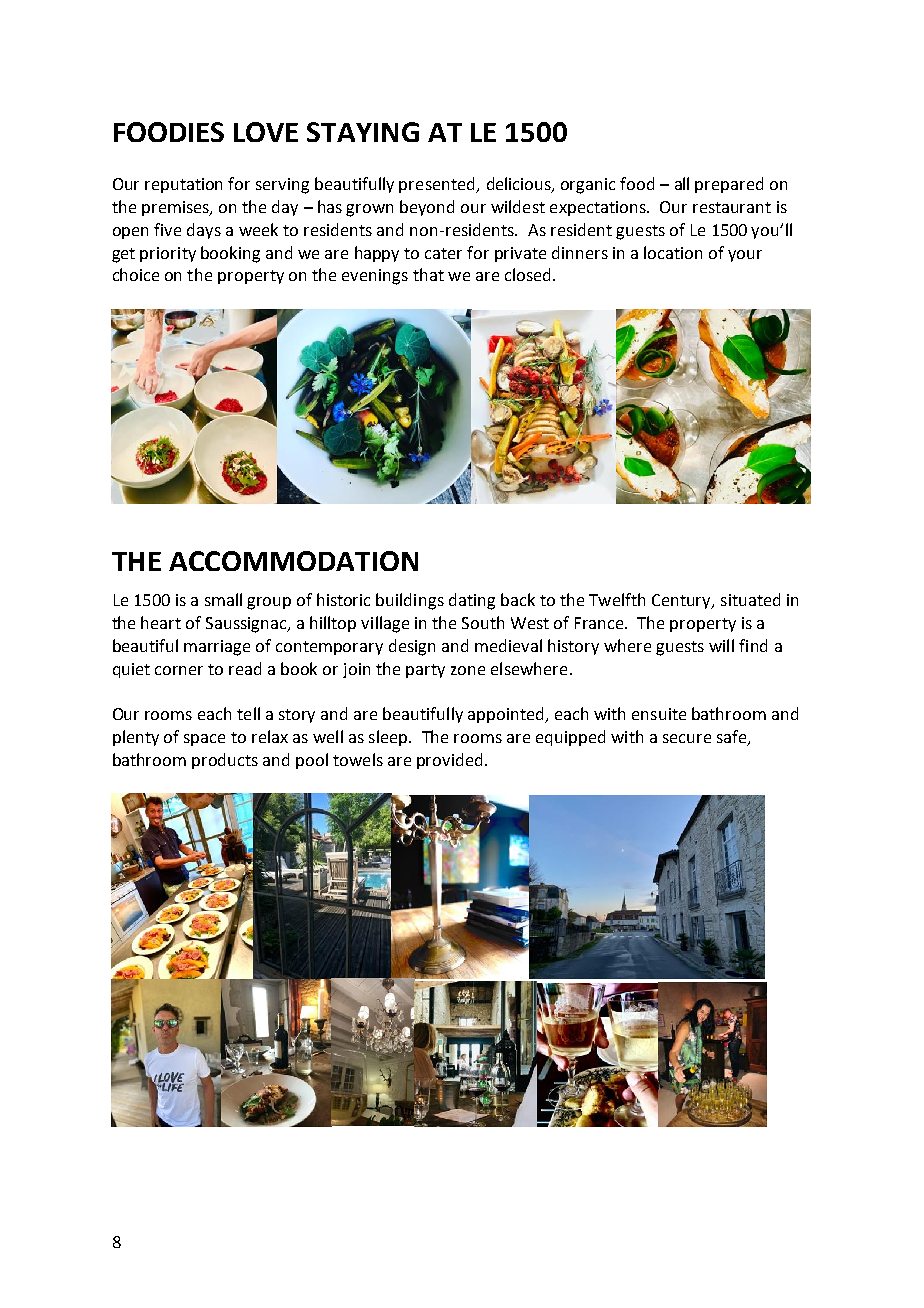 The height and width of the page is (1308, 924). What do you see at coordinates (204, 740) in the page?
I see `space` at bounding box center [204, 740].
